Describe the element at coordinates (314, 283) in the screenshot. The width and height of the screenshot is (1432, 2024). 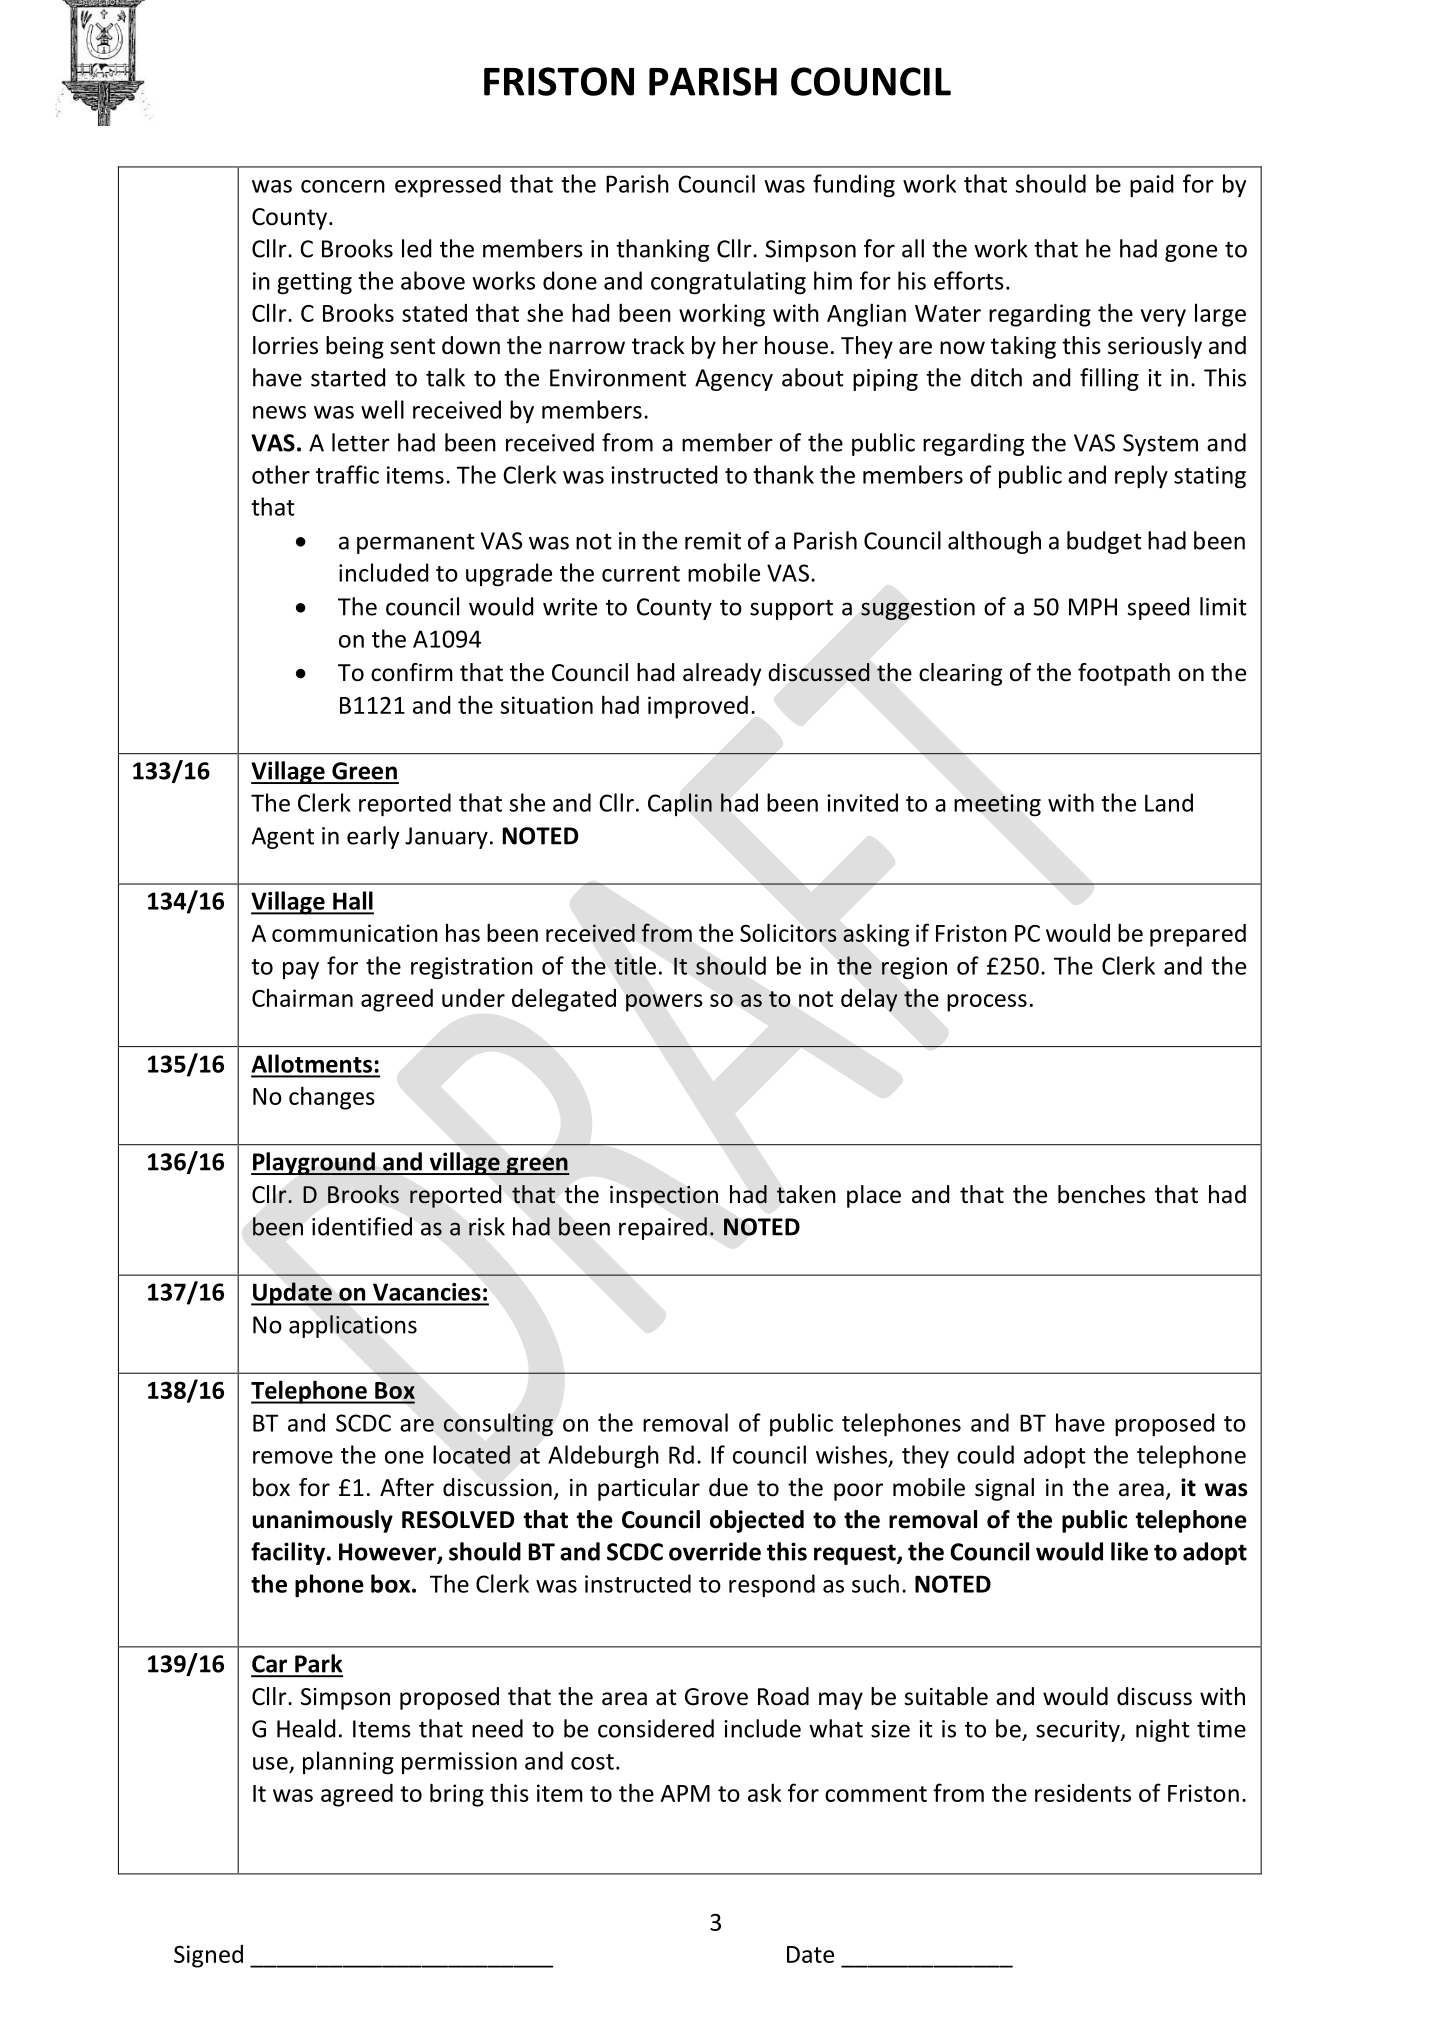
I see `getting` at that location.
